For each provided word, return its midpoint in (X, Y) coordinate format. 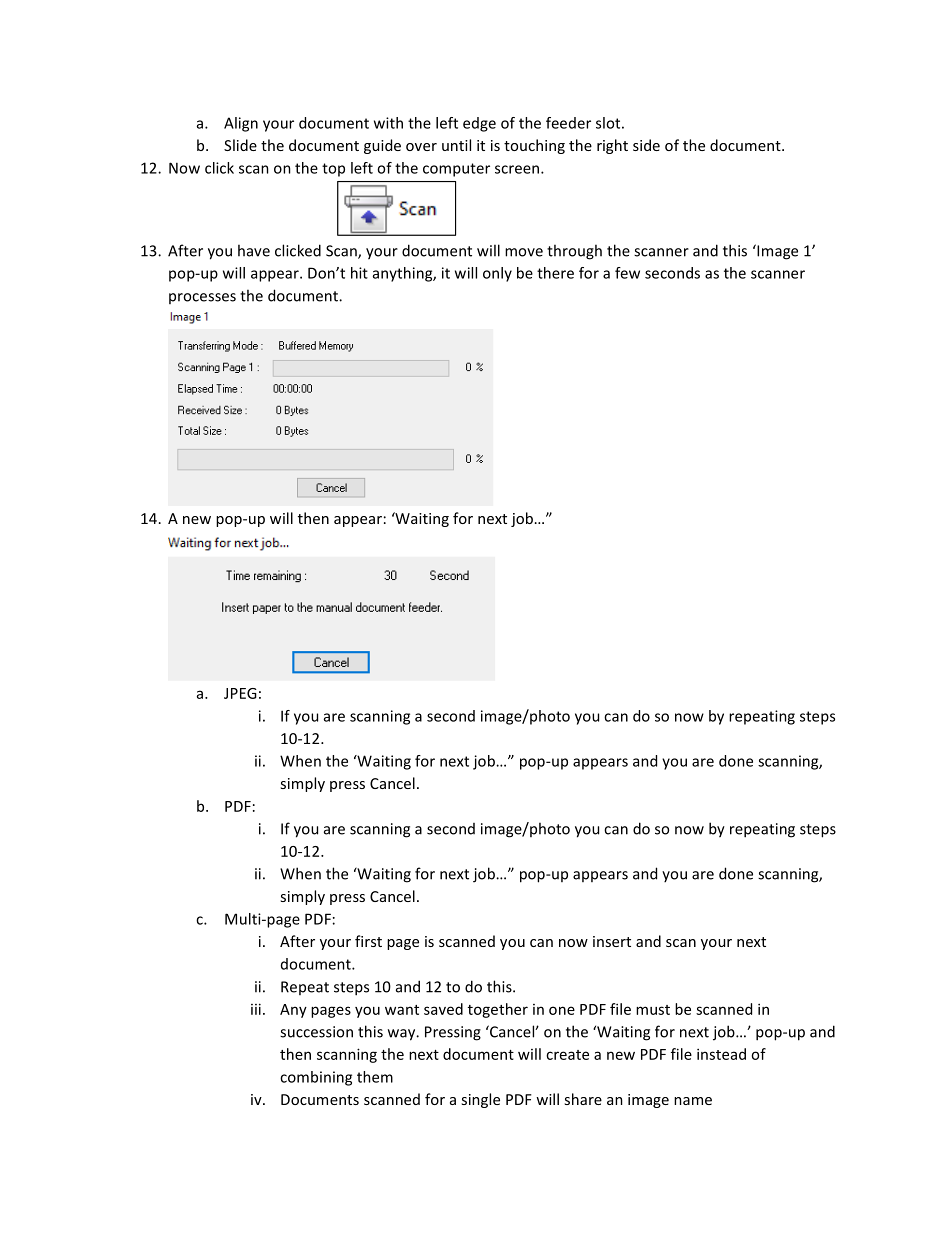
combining (316, 1078)
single (480, 1100)
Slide (240, 145)
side (646, 145)
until (456, 145)
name (693, 1101)
